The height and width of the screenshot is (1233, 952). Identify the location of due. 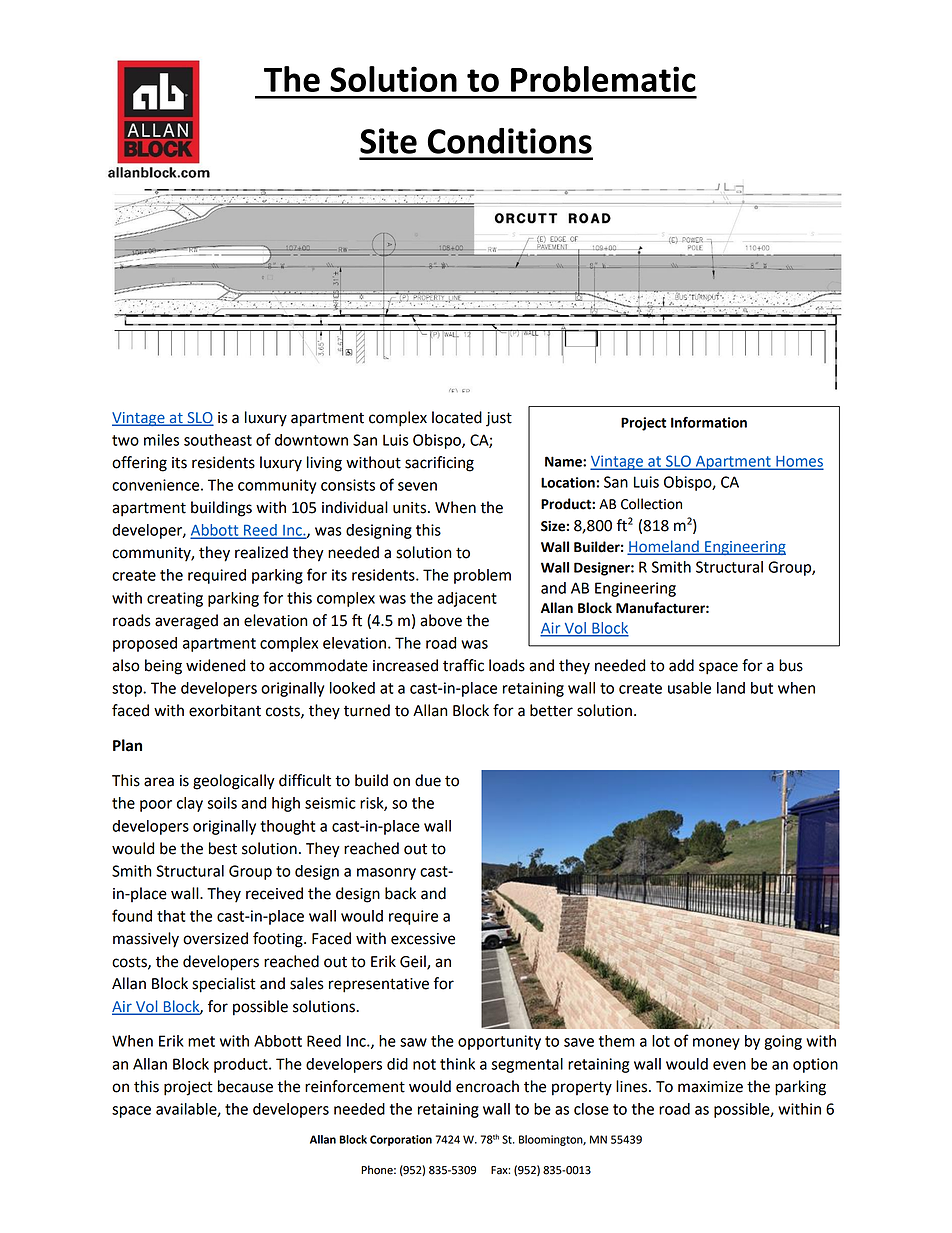
(428, 780).
